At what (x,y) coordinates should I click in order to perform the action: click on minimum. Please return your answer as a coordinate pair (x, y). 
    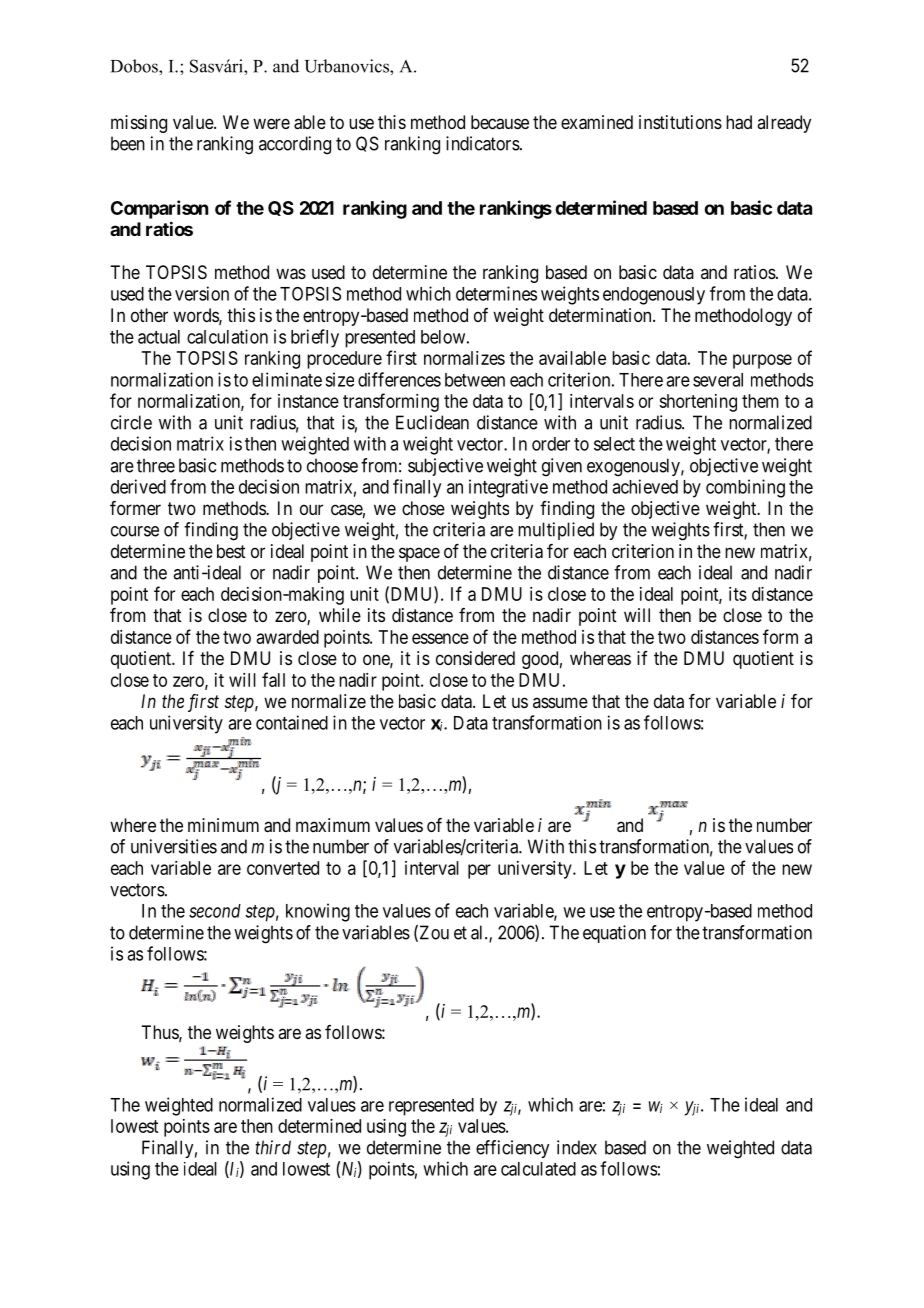
    Looking at the image, I should click on (223, 825).
